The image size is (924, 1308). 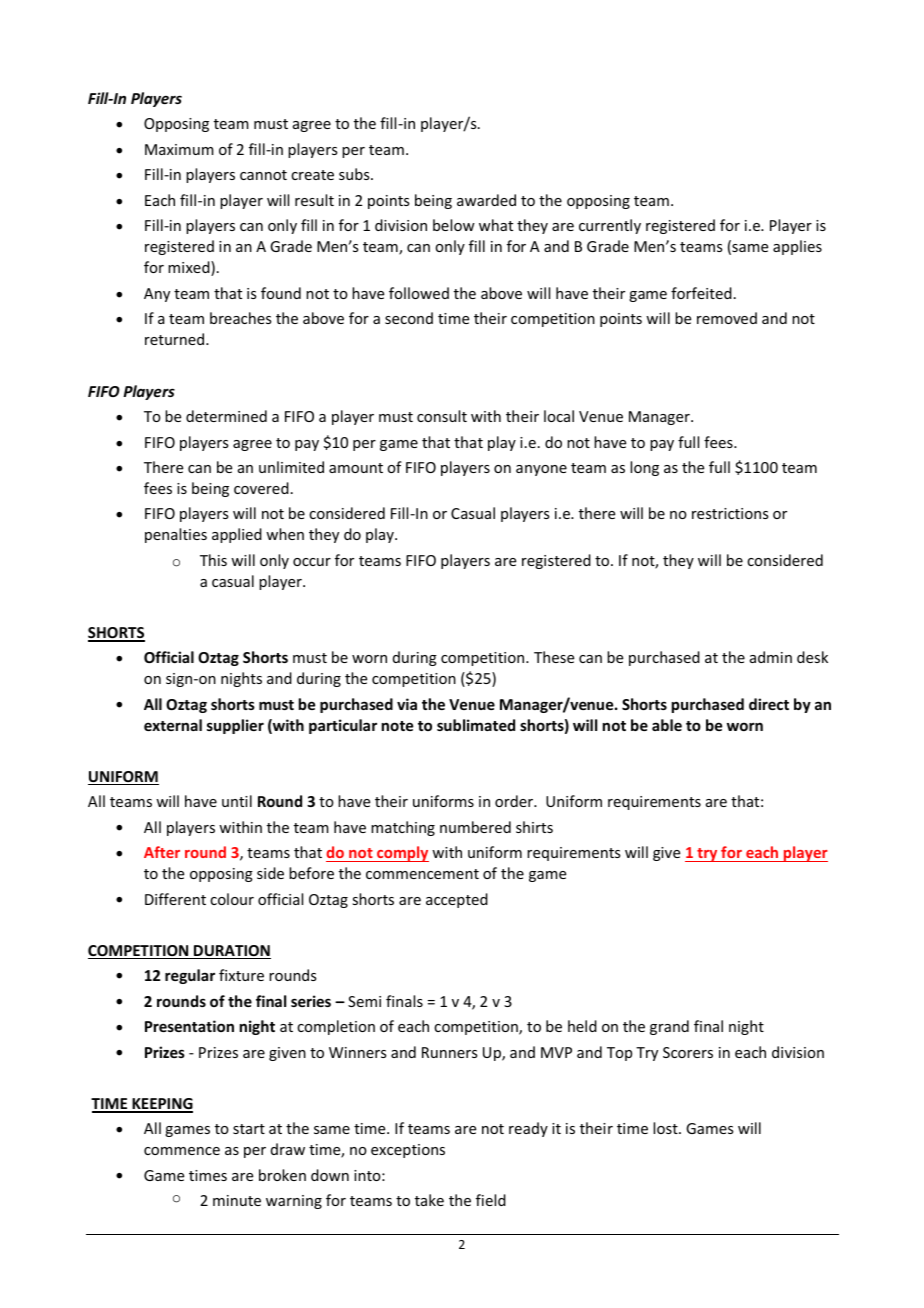 I want to click on cannot, so click(x=263, y=175).
